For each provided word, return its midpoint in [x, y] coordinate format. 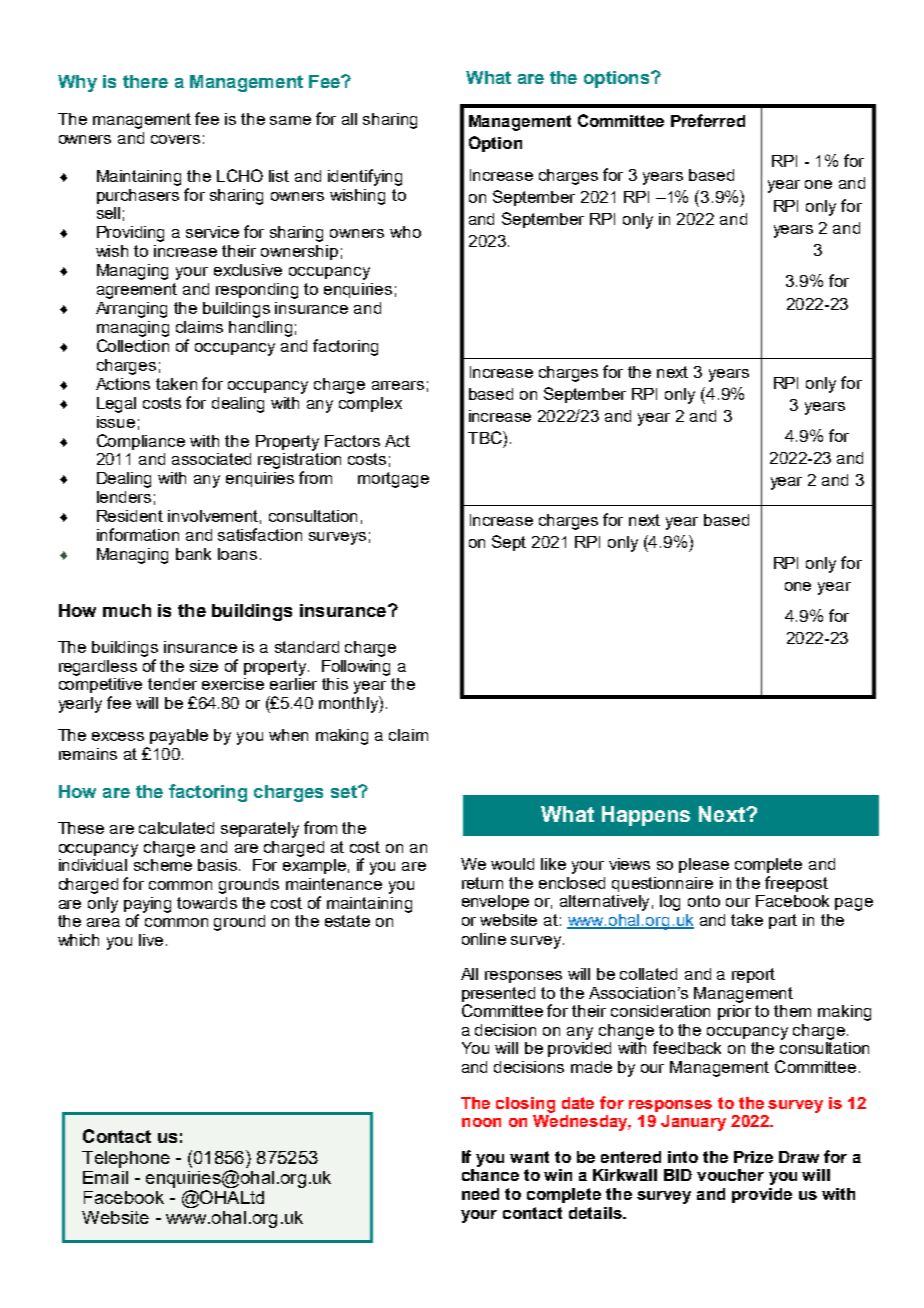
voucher [730, 1175]
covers [175, 139]
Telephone [126, 1159]
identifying [365, 177]
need [480, 1194]
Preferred [708, 120]
